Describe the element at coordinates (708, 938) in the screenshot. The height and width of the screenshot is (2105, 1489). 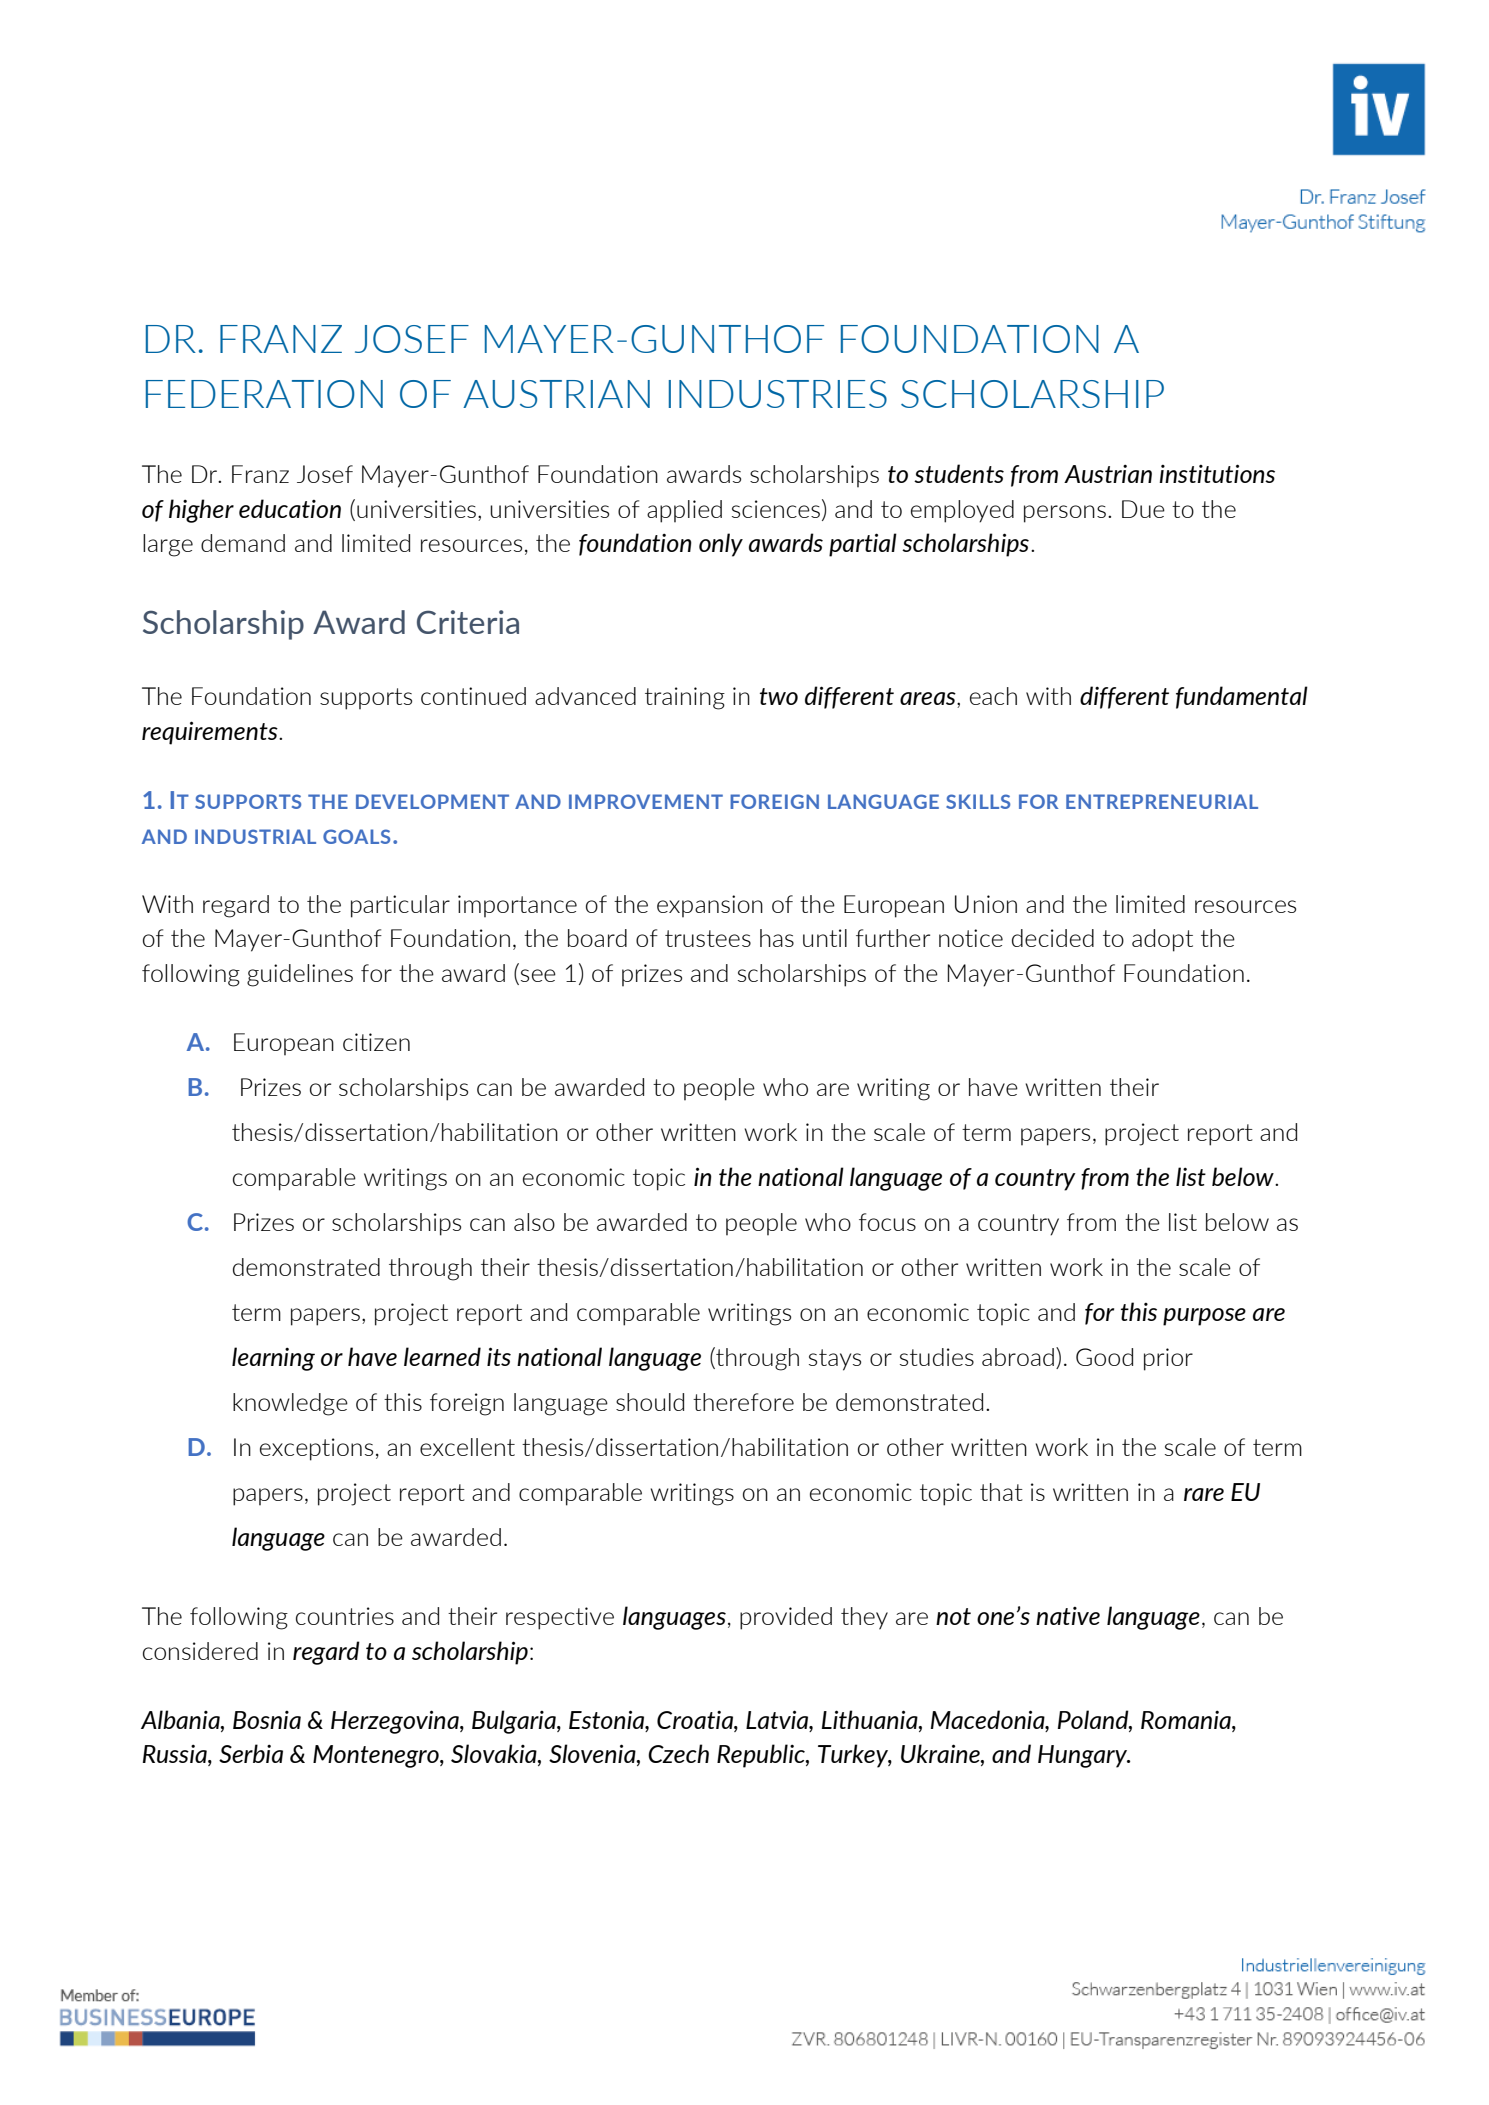
I see `trustees` at that location.
